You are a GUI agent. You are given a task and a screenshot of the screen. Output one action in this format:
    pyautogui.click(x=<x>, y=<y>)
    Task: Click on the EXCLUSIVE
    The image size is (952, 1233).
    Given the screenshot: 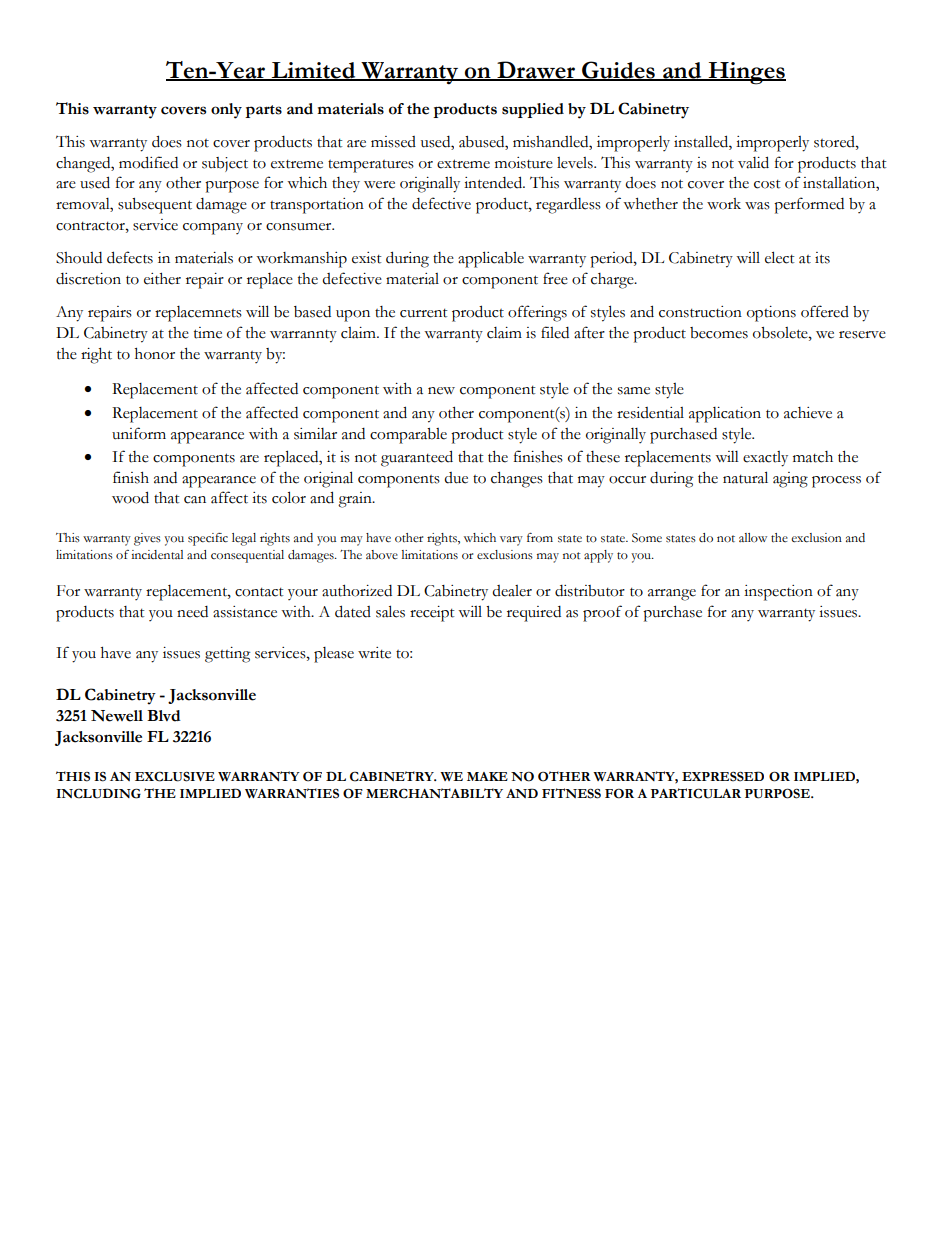 What is the action you would take?
    pyautogui.click(x=175, y=776)
